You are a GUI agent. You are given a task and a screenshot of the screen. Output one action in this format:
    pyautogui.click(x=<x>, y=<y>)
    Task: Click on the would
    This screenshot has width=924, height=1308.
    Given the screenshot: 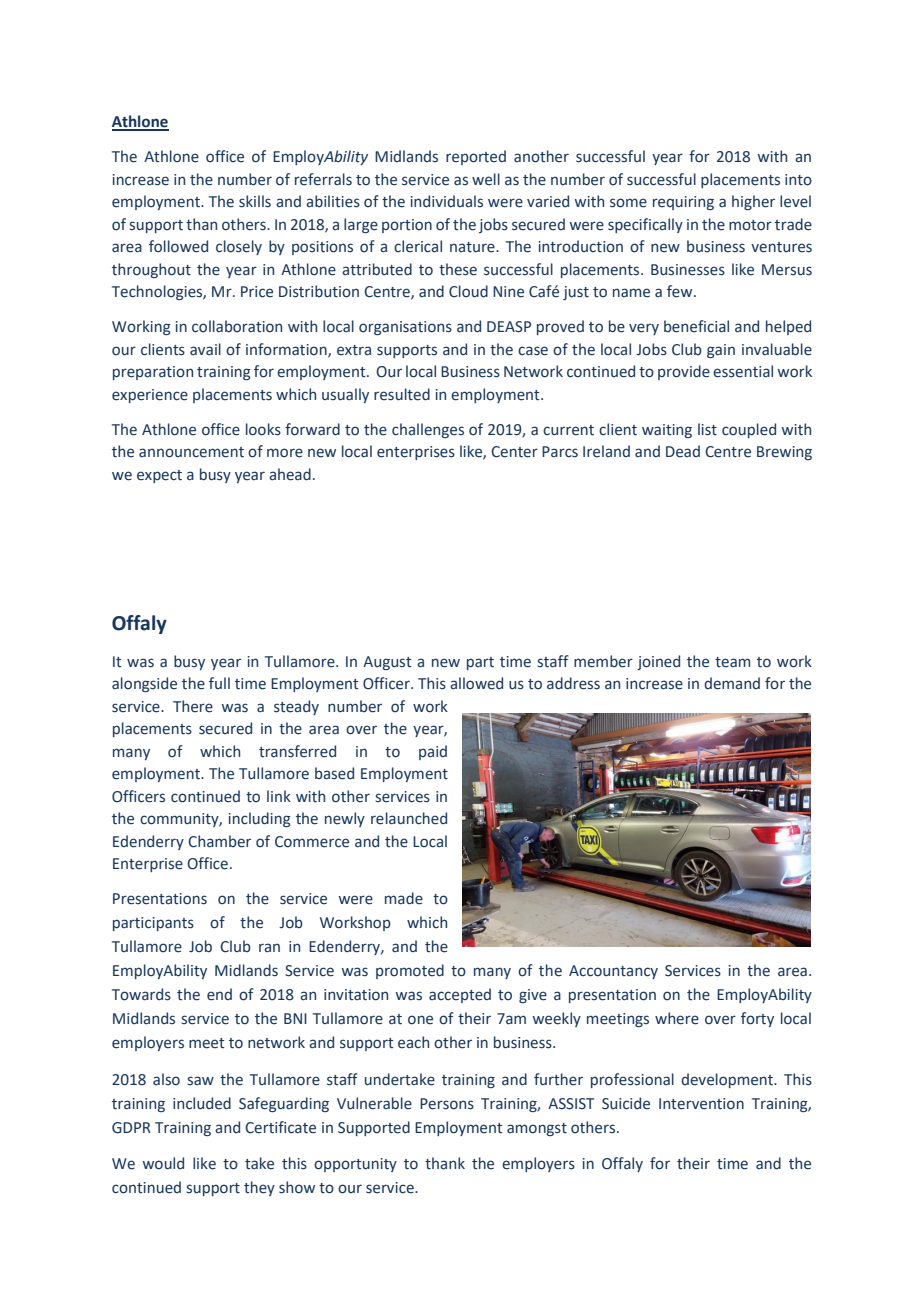 What is the action you would take?
    pyautogui.click(x=163, y=1163)
